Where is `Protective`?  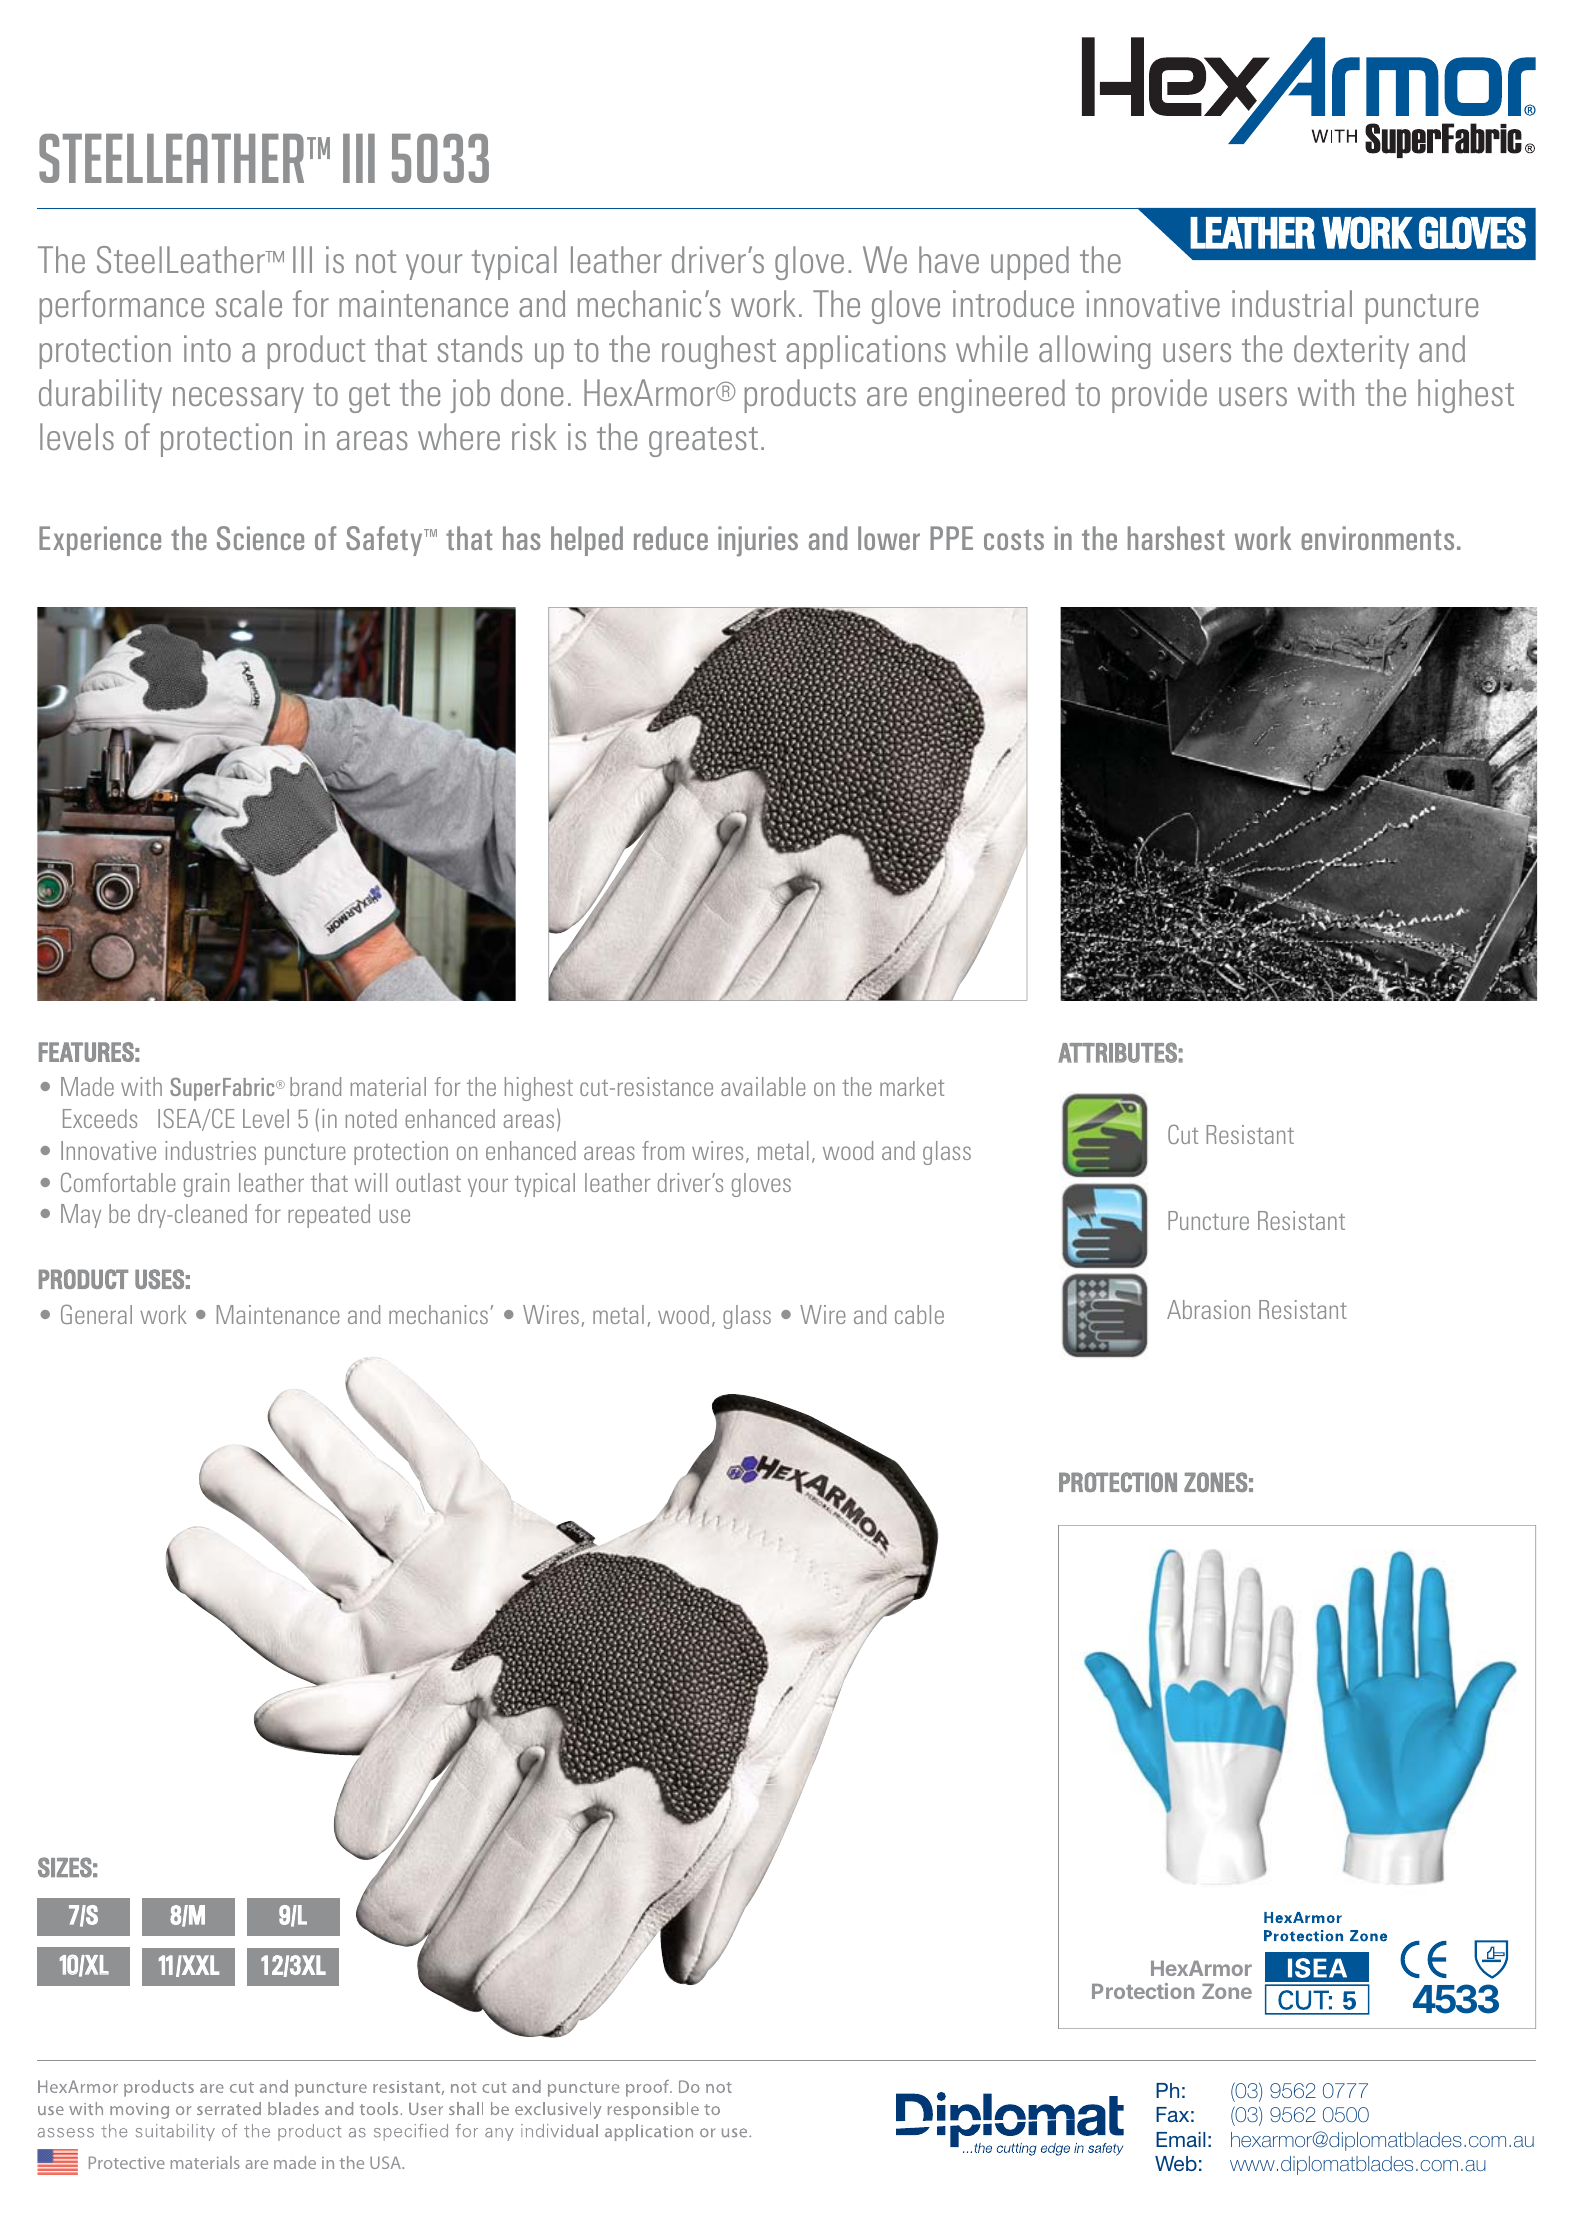 Protective is located at coordinates (127, 2162).
